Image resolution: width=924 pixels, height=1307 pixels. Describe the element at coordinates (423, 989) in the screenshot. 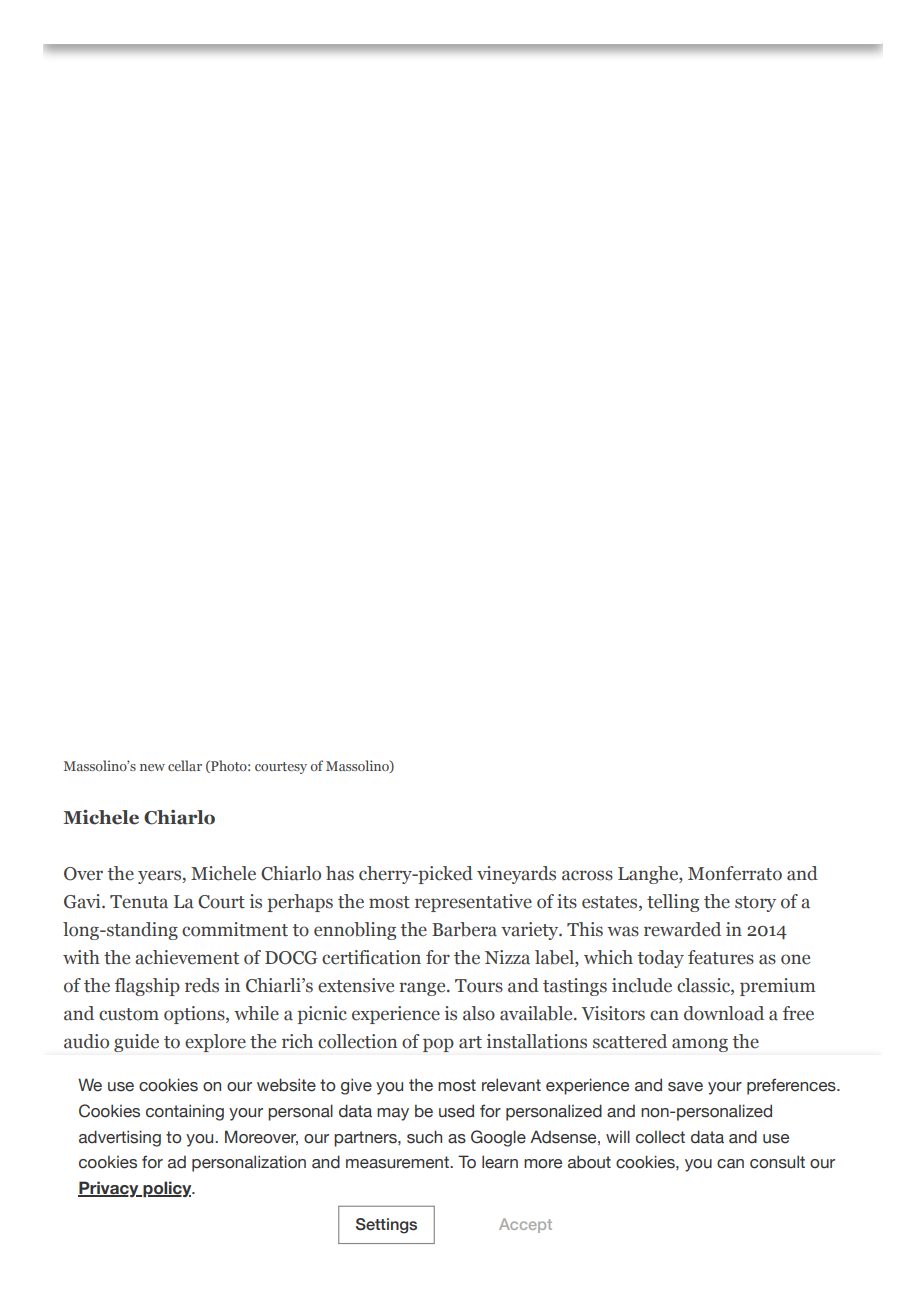

I see `range` at that location.
